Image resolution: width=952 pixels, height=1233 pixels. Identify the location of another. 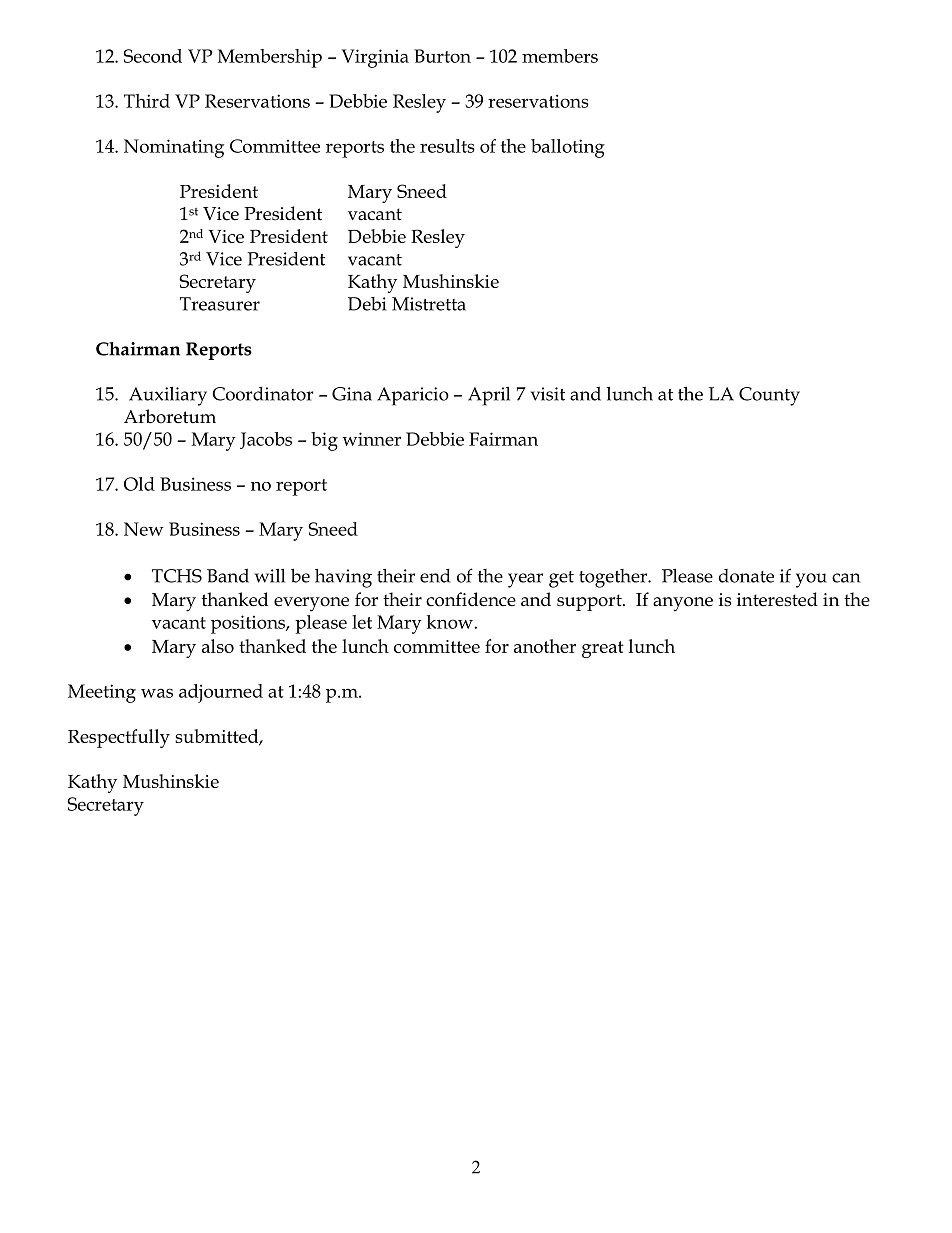
(545, 646).
